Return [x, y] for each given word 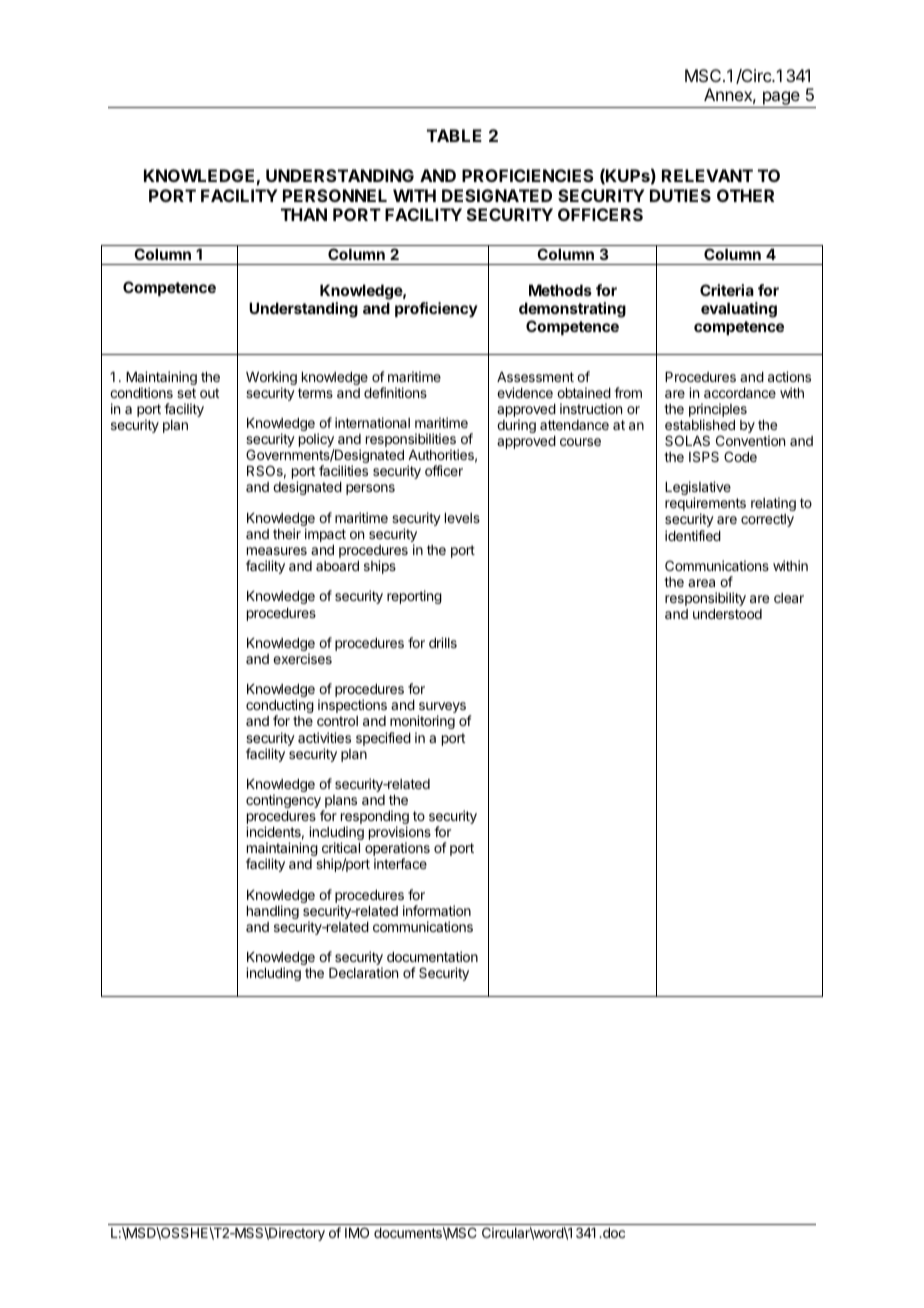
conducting [280, 707]
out [209, 393]
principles [718, 411]
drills [443, 642]
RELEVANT [707, 175]
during [516, 426]
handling [273, 912]
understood [727, 614]
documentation [432, 956]
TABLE [454, 135]
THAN [304, 214]
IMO [357, 1232]
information [437, 910]
